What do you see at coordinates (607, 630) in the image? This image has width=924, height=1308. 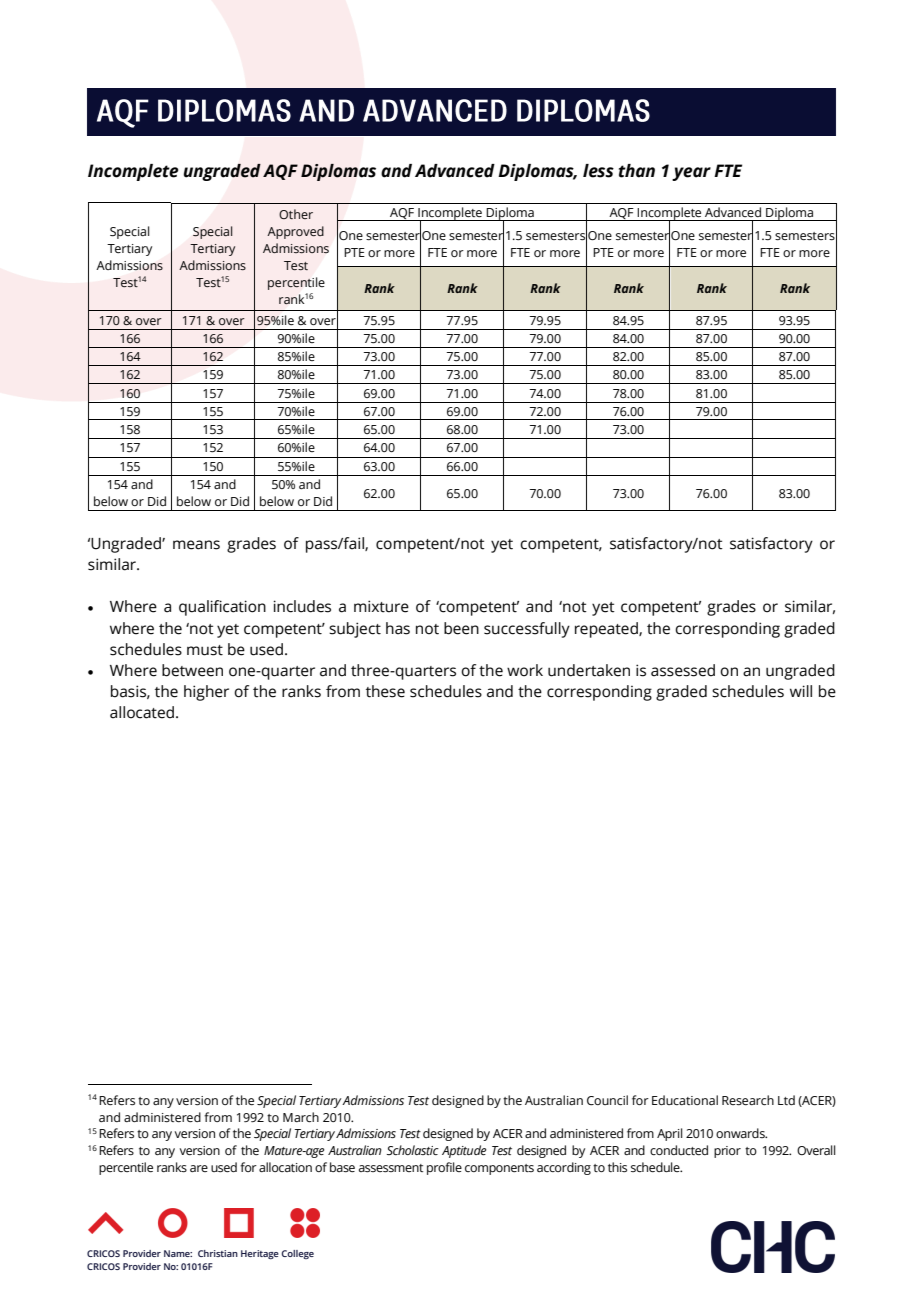 I see `repeated` at bounding box center [607, 630].
